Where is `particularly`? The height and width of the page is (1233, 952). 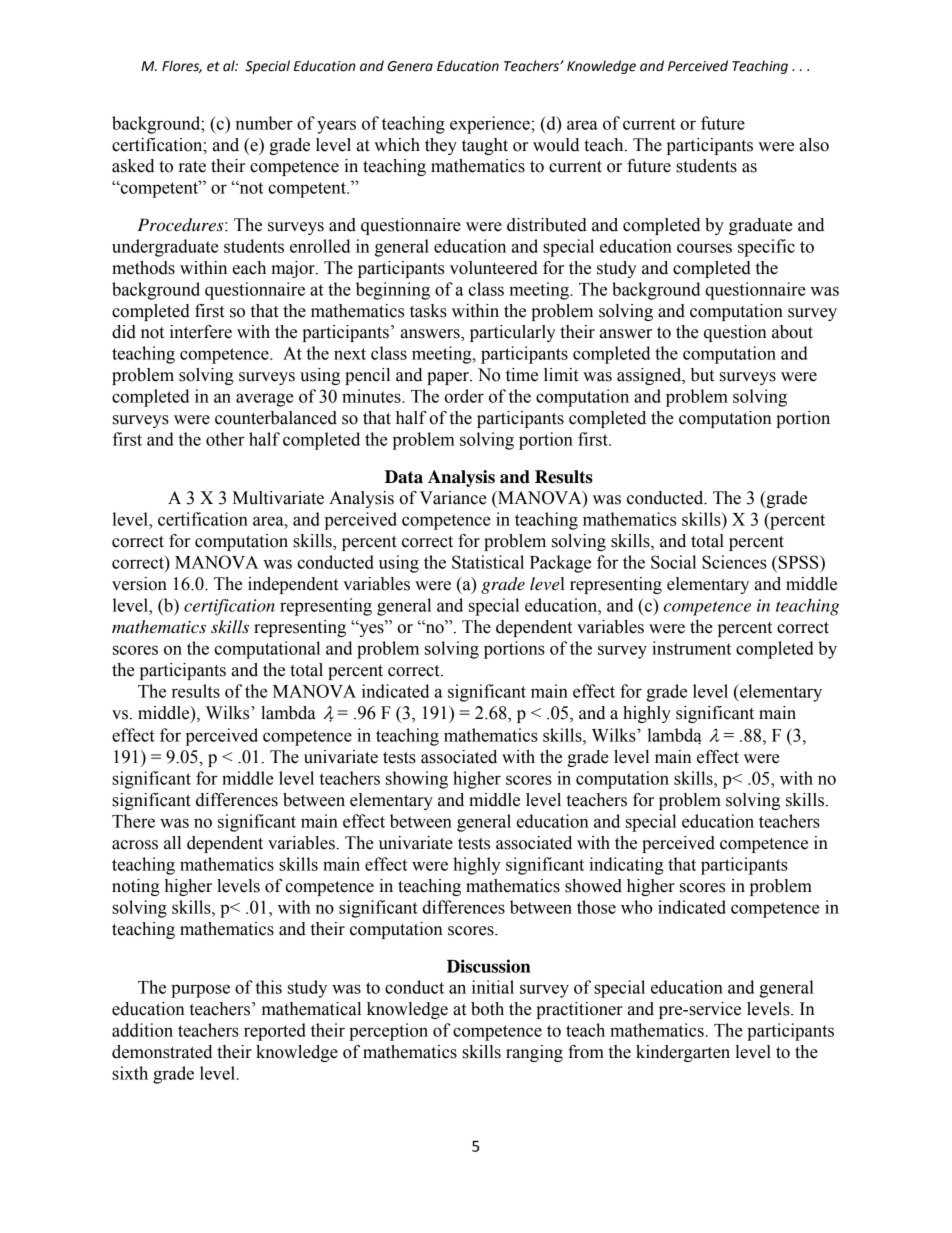 particularly is located at coordinates (513, 333).
